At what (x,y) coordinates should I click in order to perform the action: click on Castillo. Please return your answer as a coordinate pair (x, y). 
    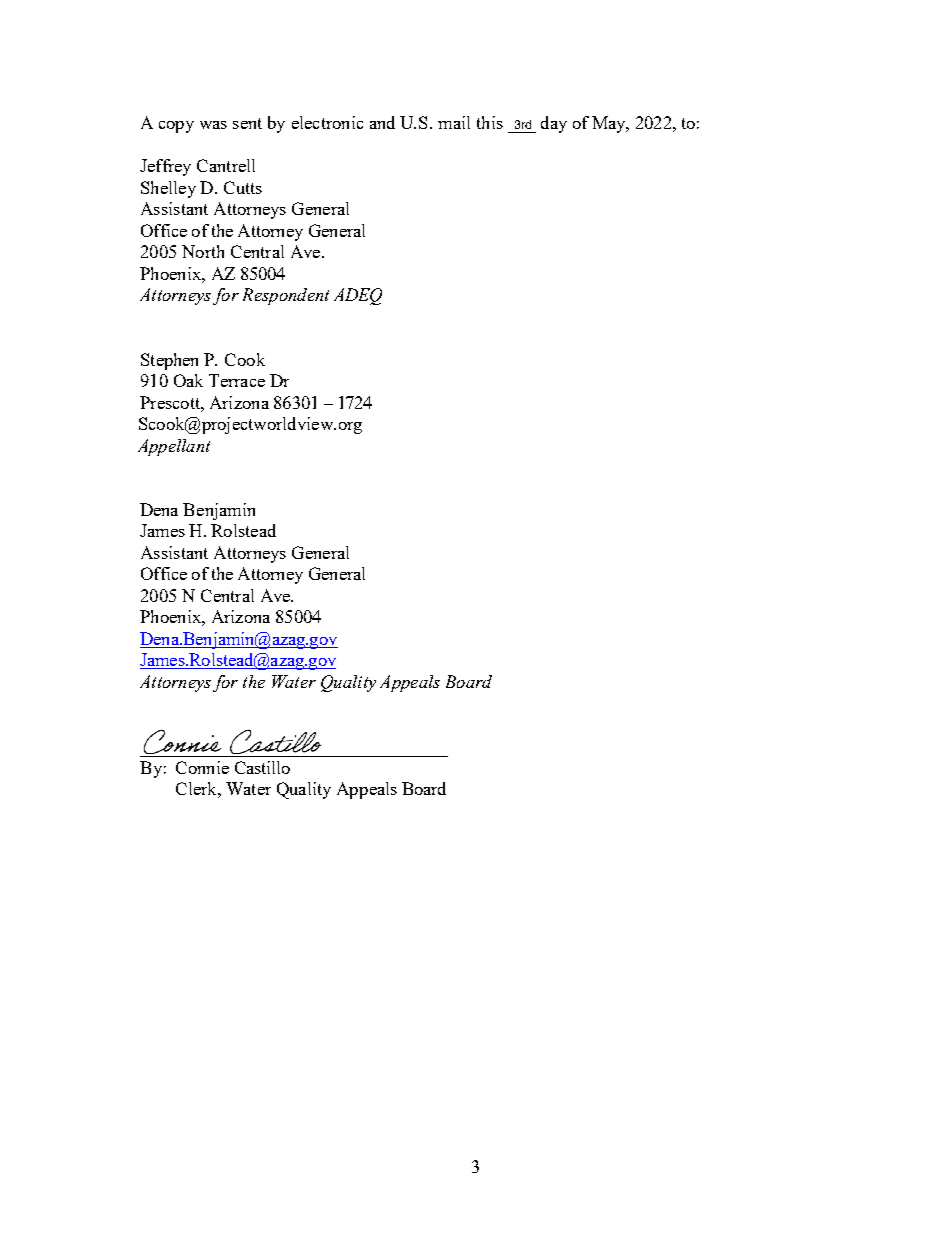
    Looking at the image, I should click on (262, 767).
